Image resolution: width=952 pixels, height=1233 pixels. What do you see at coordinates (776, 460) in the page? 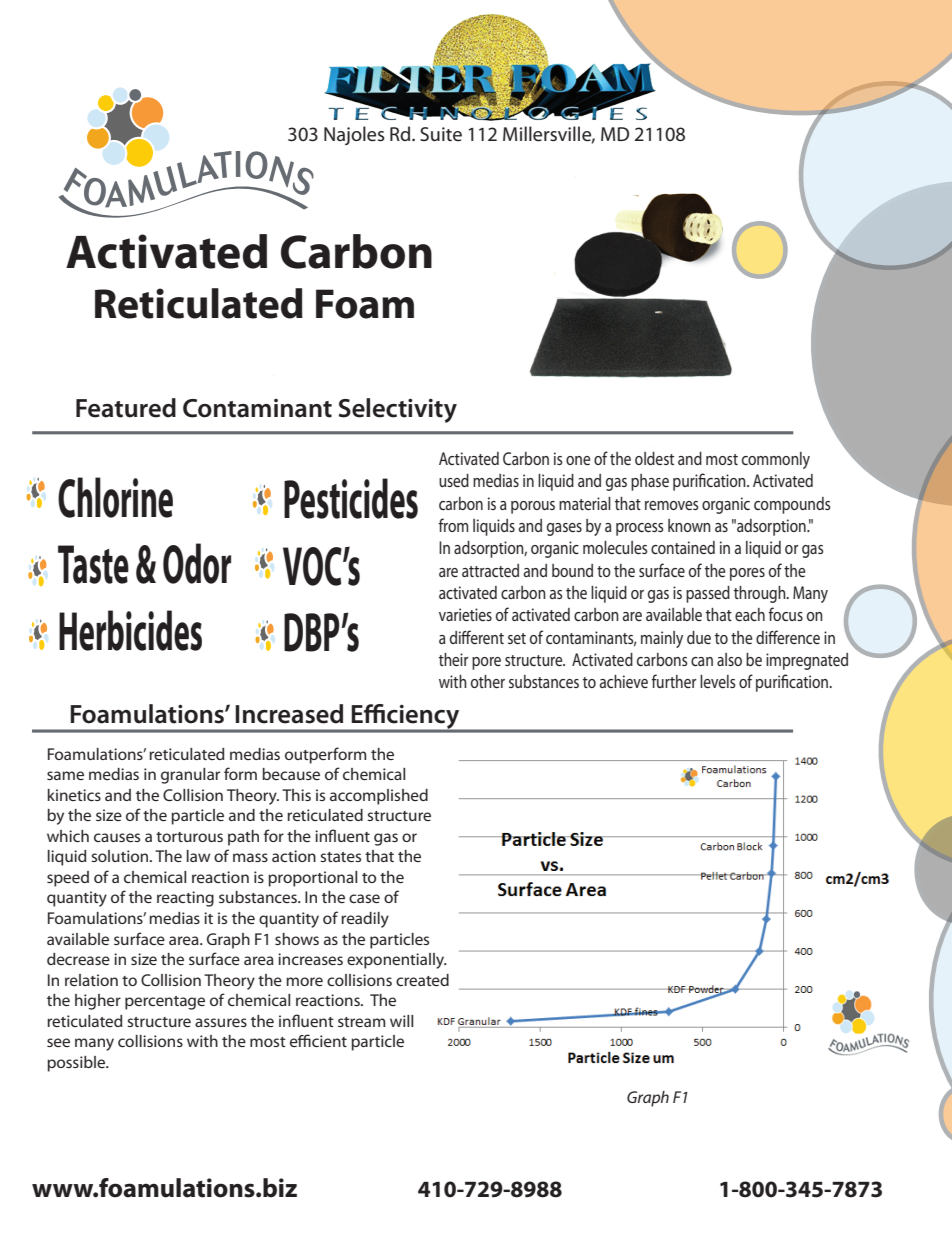
I see `commonly` at bounding box center [776, 460].
